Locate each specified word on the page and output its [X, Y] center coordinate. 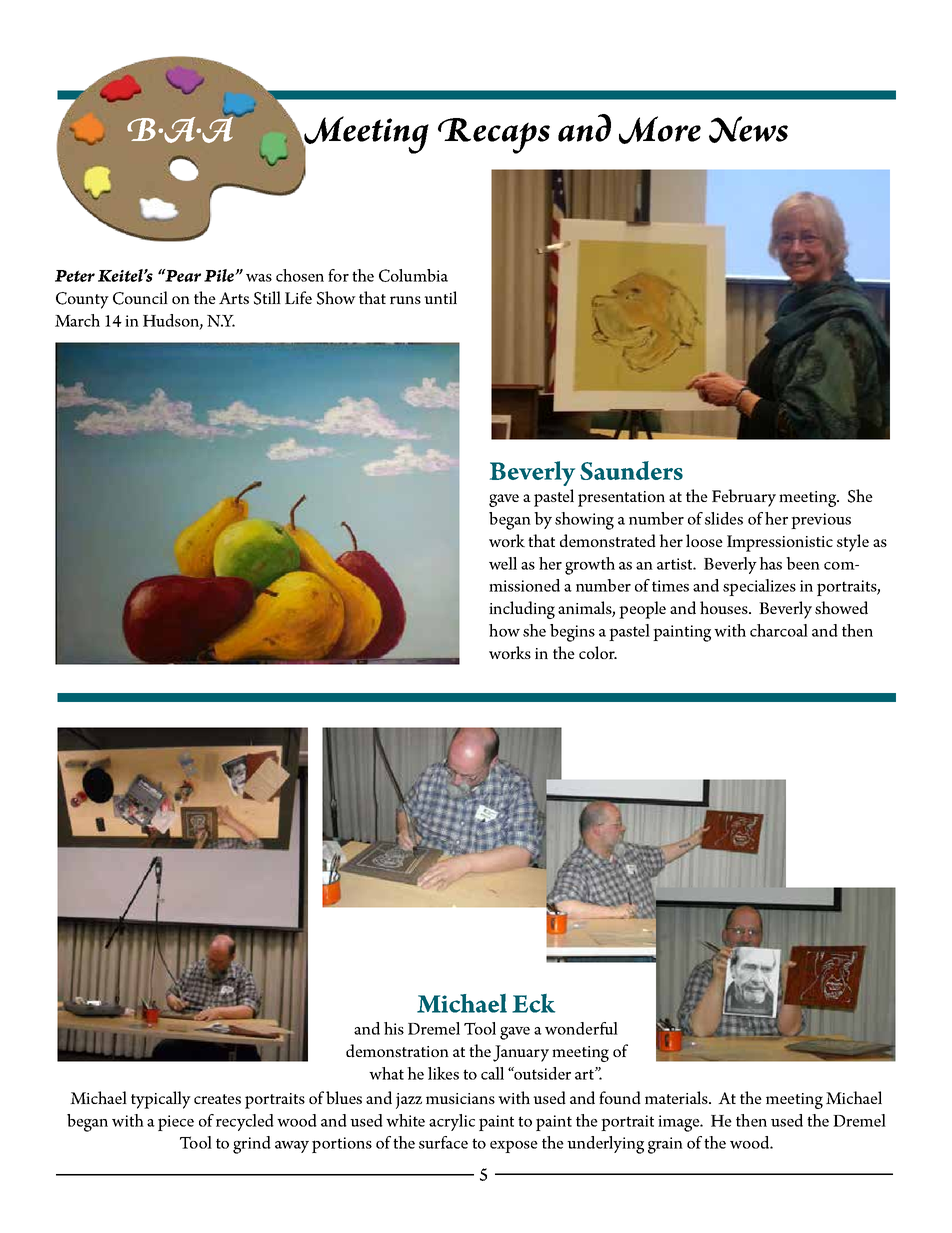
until [440, 297]
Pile [220, 275]
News [748, 129]
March [77, 320]
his [394, 1028]
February [744, 498]
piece [176, 1123]
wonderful [581, 1028]
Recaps [494, 136]
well [503, 563]
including [522, 610]
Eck [533, 1003]
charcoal [779, 630]
